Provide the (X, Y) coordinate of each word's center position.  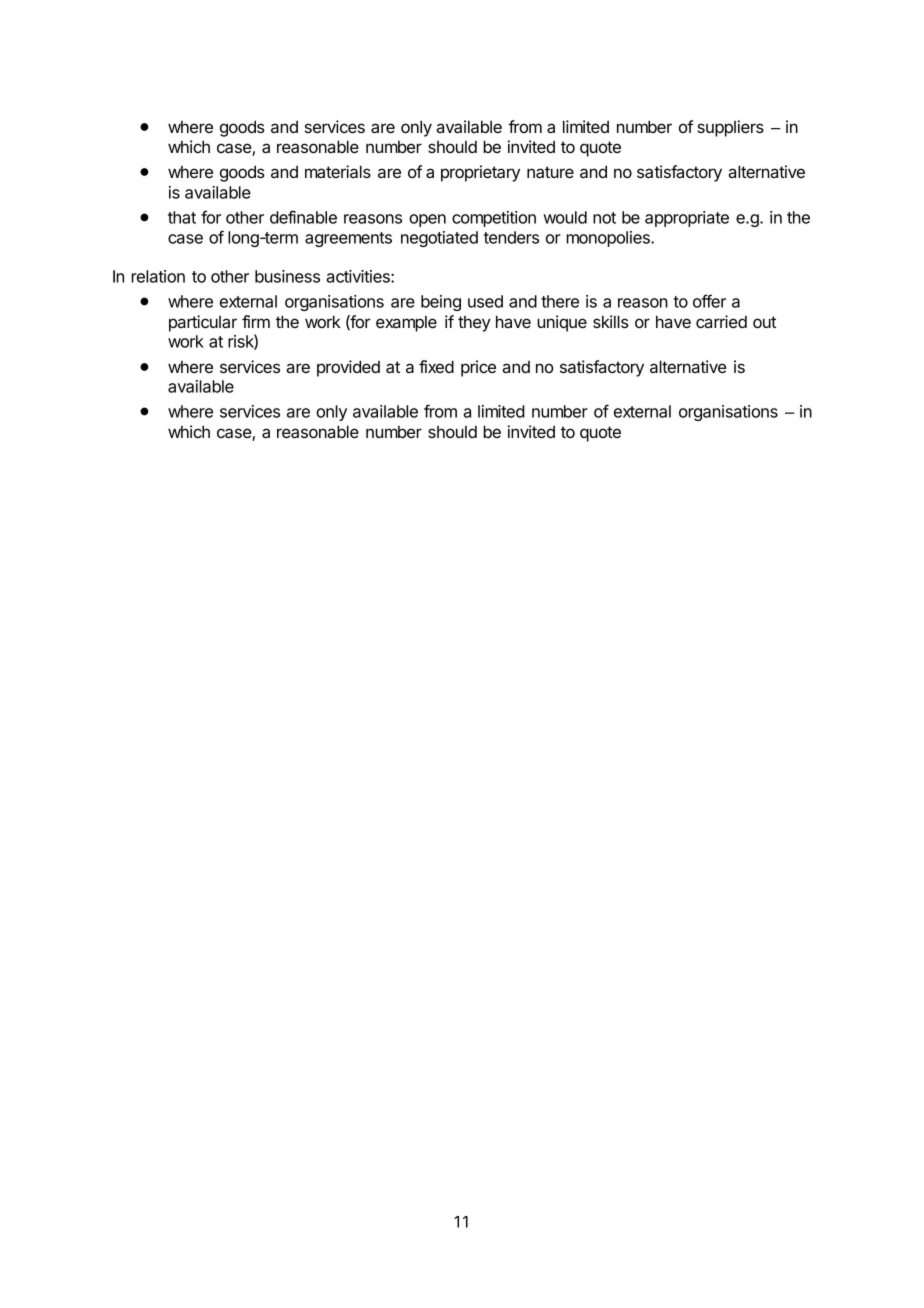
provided (348, 368)
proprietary (480, 173)
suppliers (730, 128)
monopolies (609, 239)
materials (338, 171)
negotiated (439, 239)
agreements (348, 239)
